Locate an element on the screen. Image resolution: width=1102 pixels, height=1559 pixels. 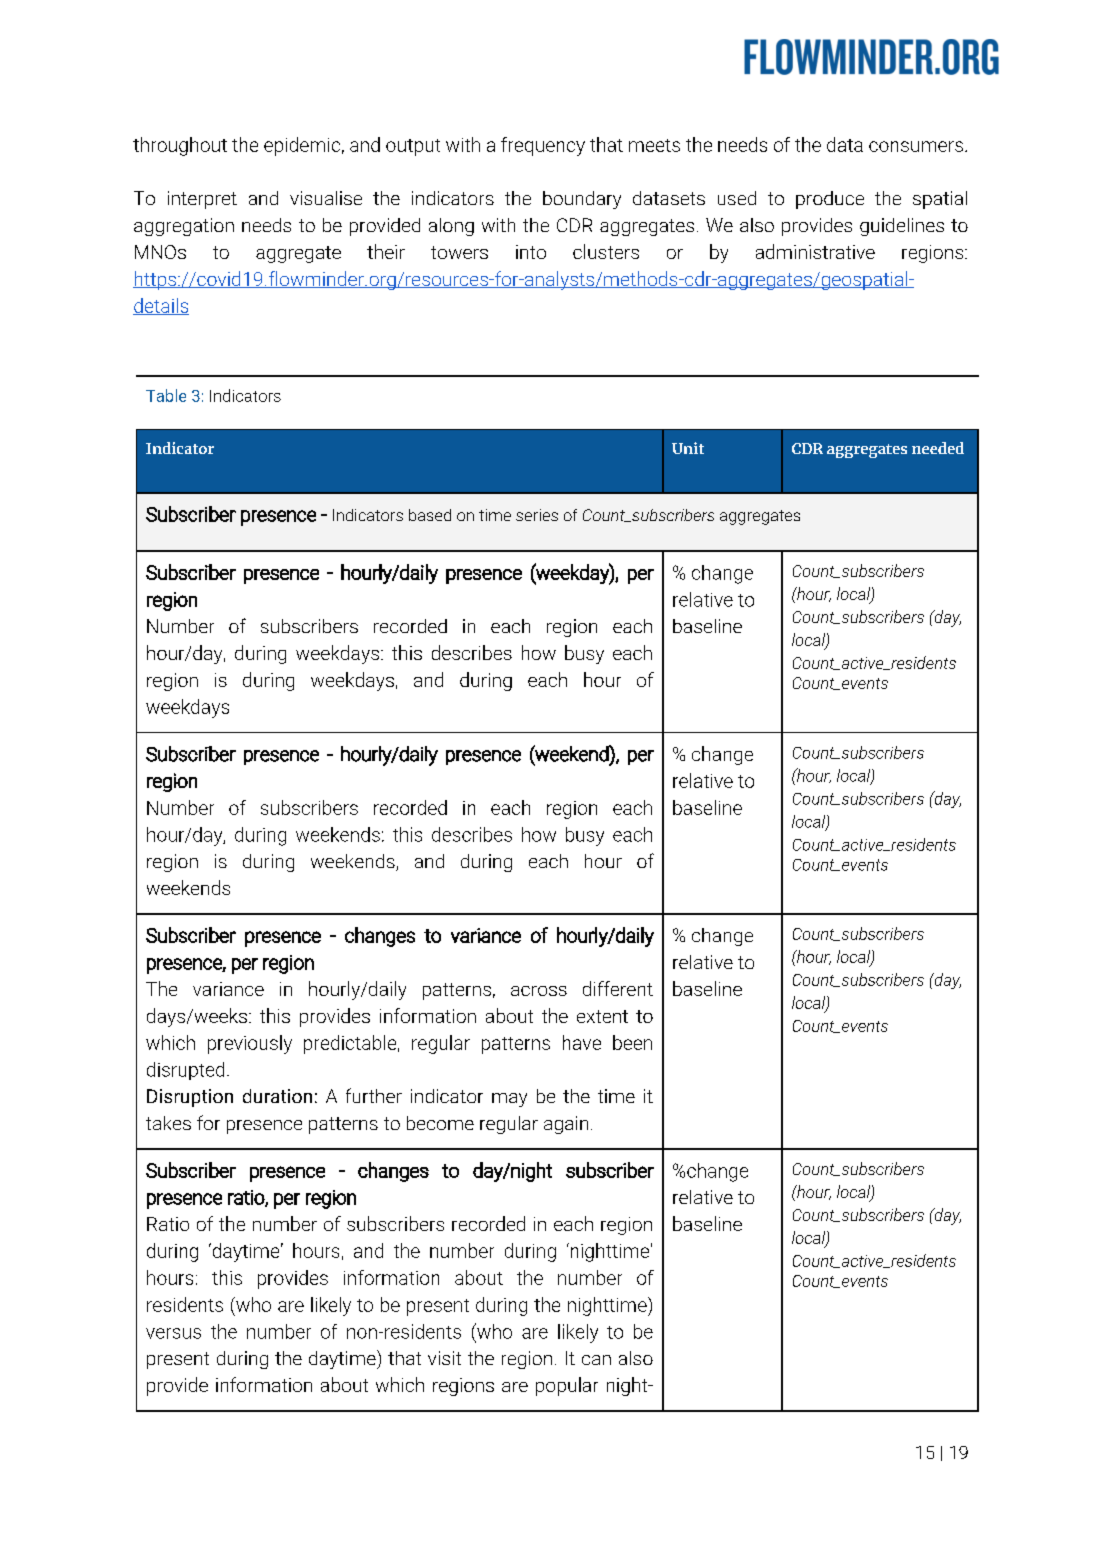
across is located at coordinates (539, 991).
